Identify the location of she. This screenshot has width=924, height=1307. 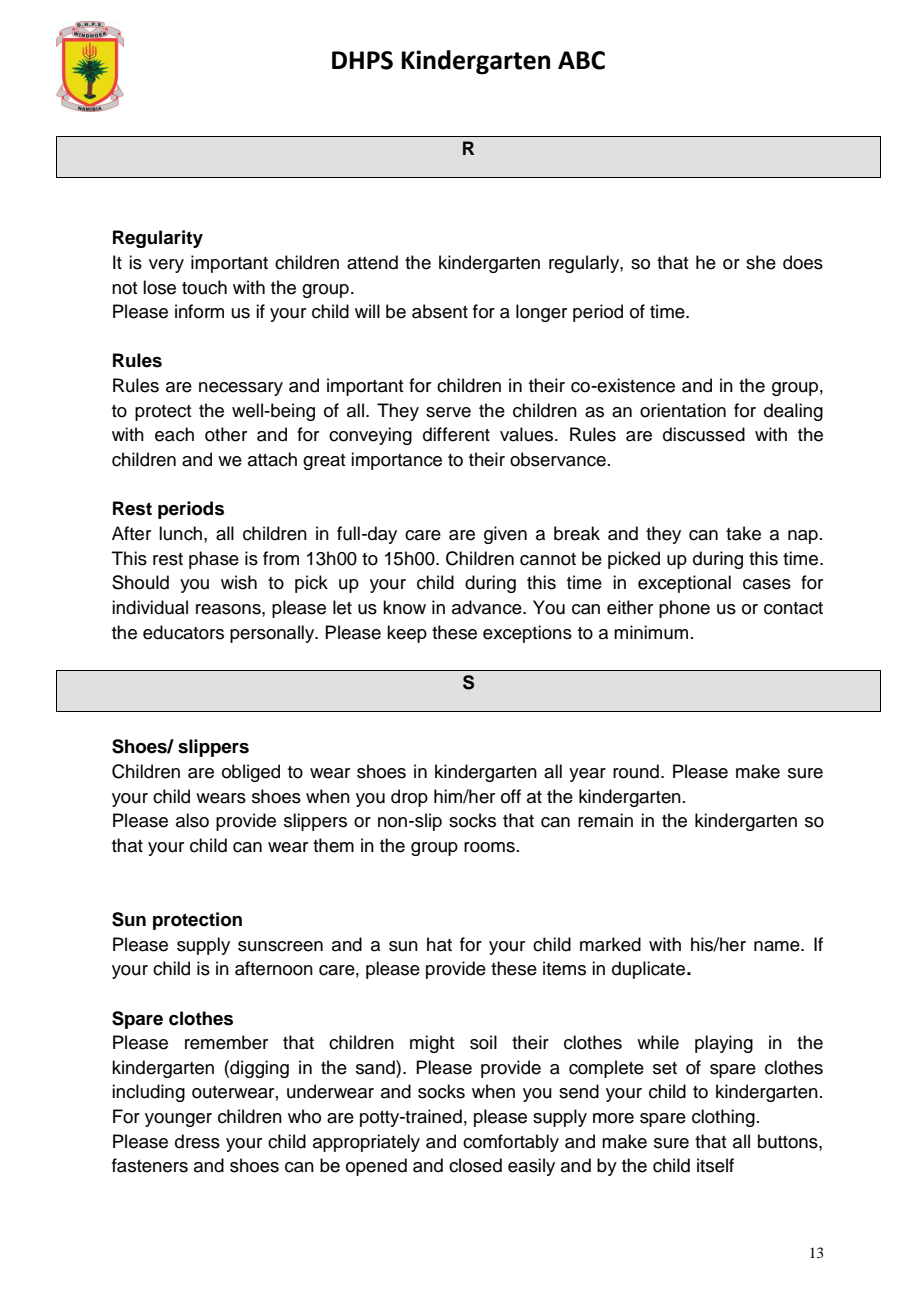
(761, 262).
